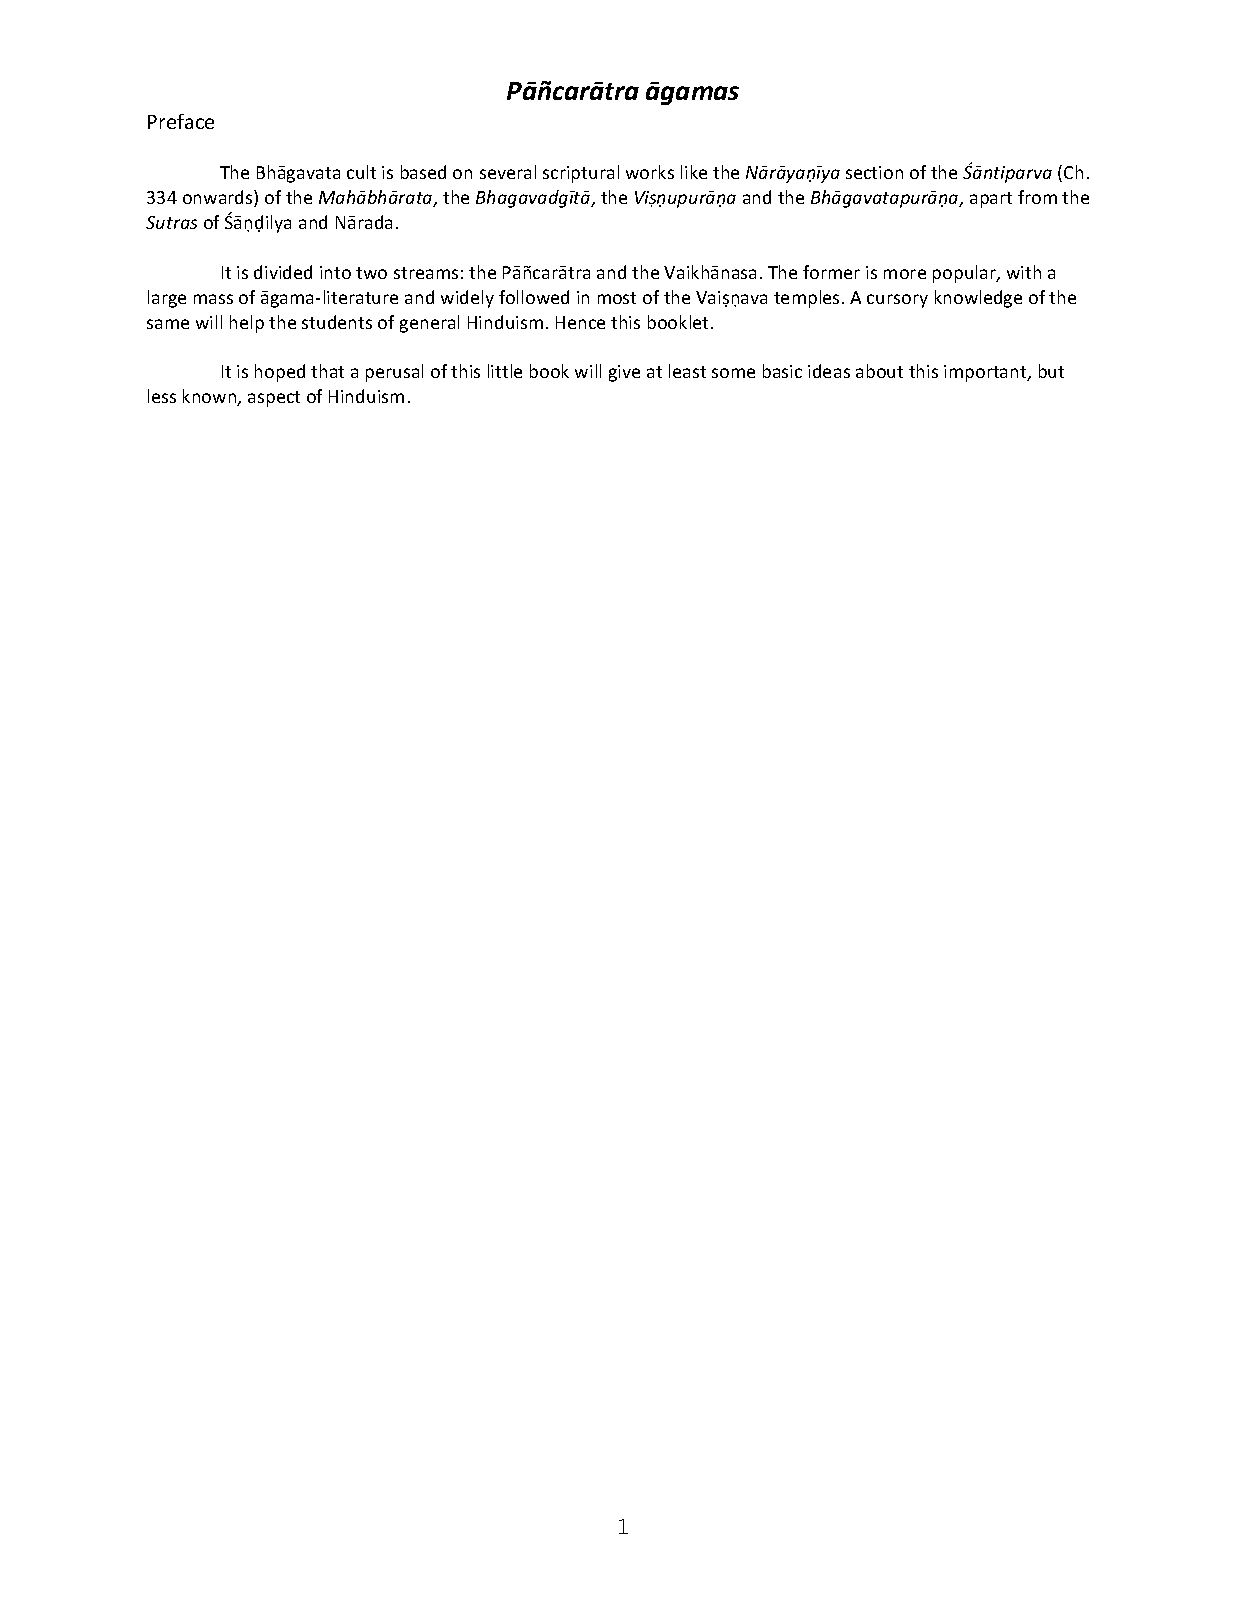 The height and width of the page is (1614, 1247). What do you see at coordinates (181, 121) in the page?
I see `Preface` at bounding box center [181, 121].
